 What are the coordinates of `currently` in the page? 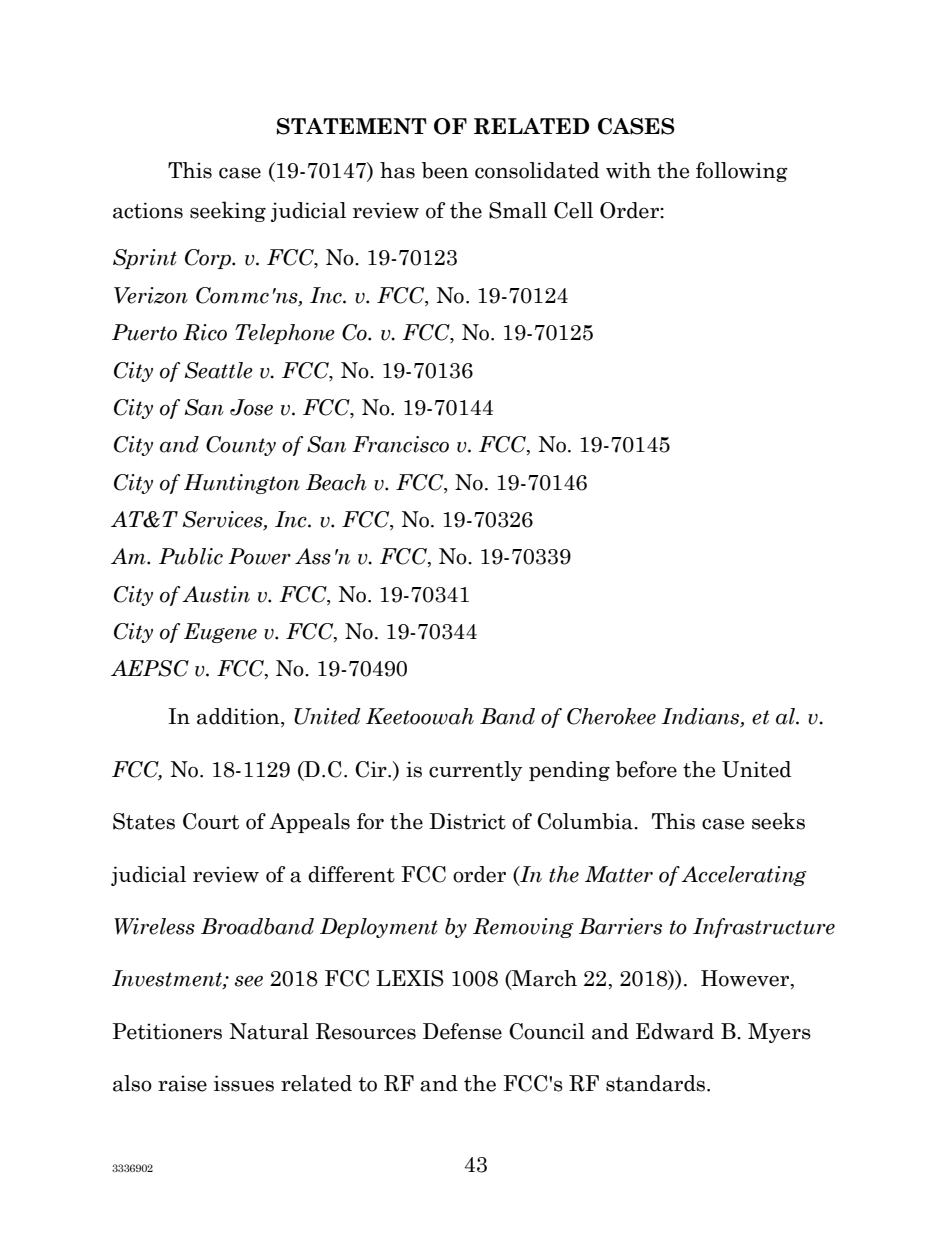 It's located at (475, 771).
